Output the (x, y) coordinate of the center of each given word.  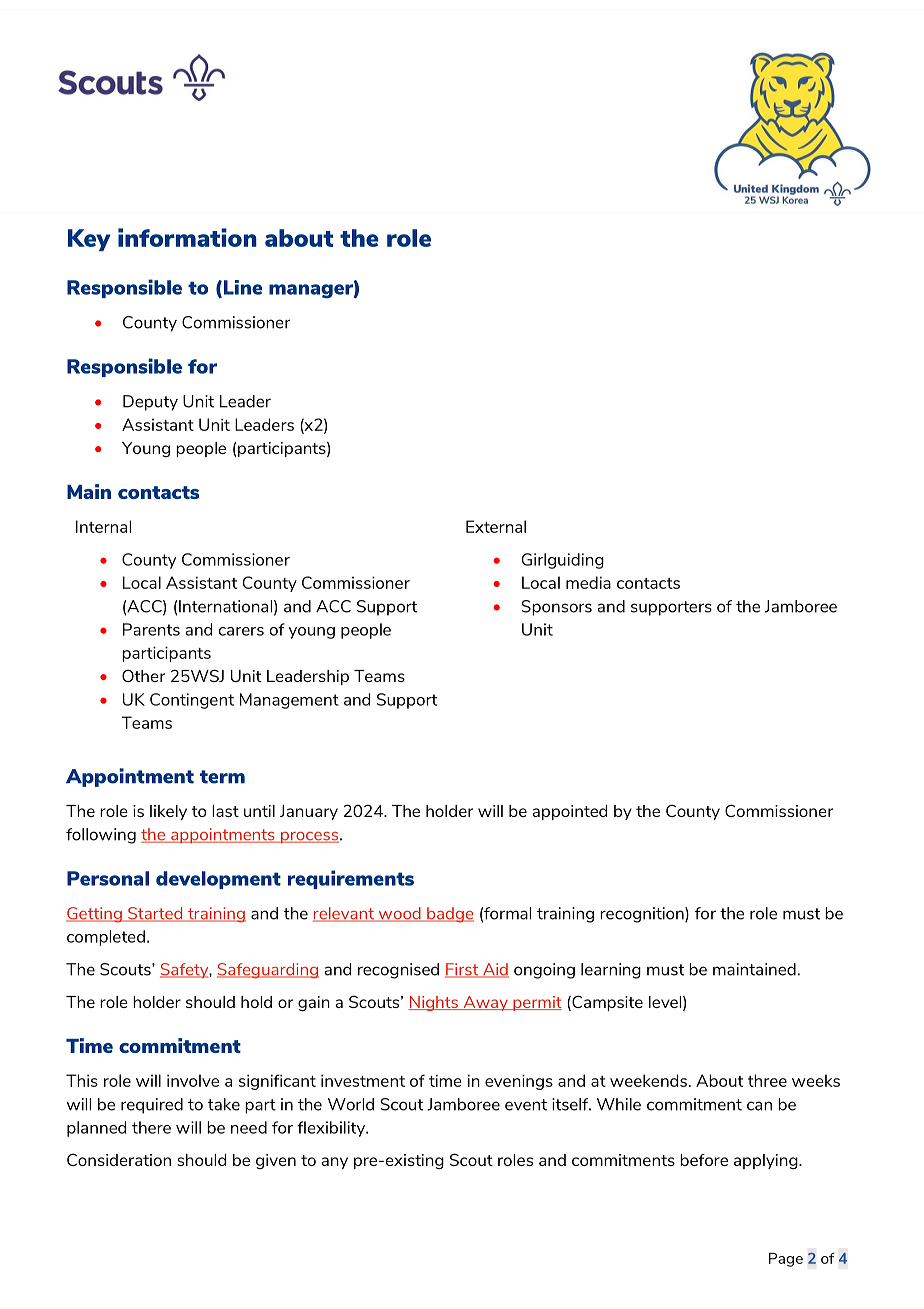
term (222, 777)
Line (241, 288)
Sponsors (556, 608)
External (496, 526)
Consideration (119, 1160)
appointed (569, 812)
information (187, 237)
